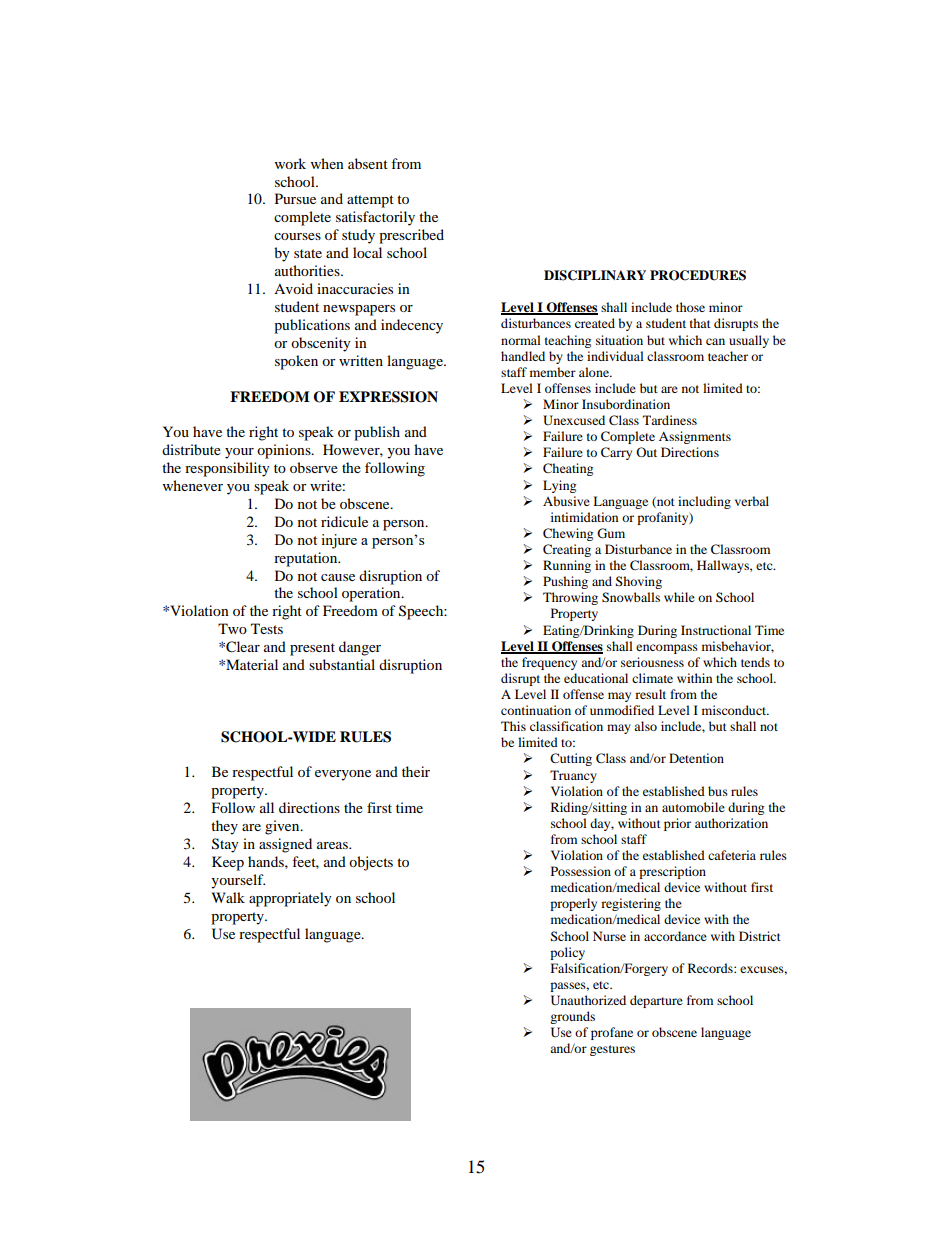 This document has height=1233, width=952. What do you see at coordinates (513, 726) in the document?
I see `This` at bounding box center [513, 726].
